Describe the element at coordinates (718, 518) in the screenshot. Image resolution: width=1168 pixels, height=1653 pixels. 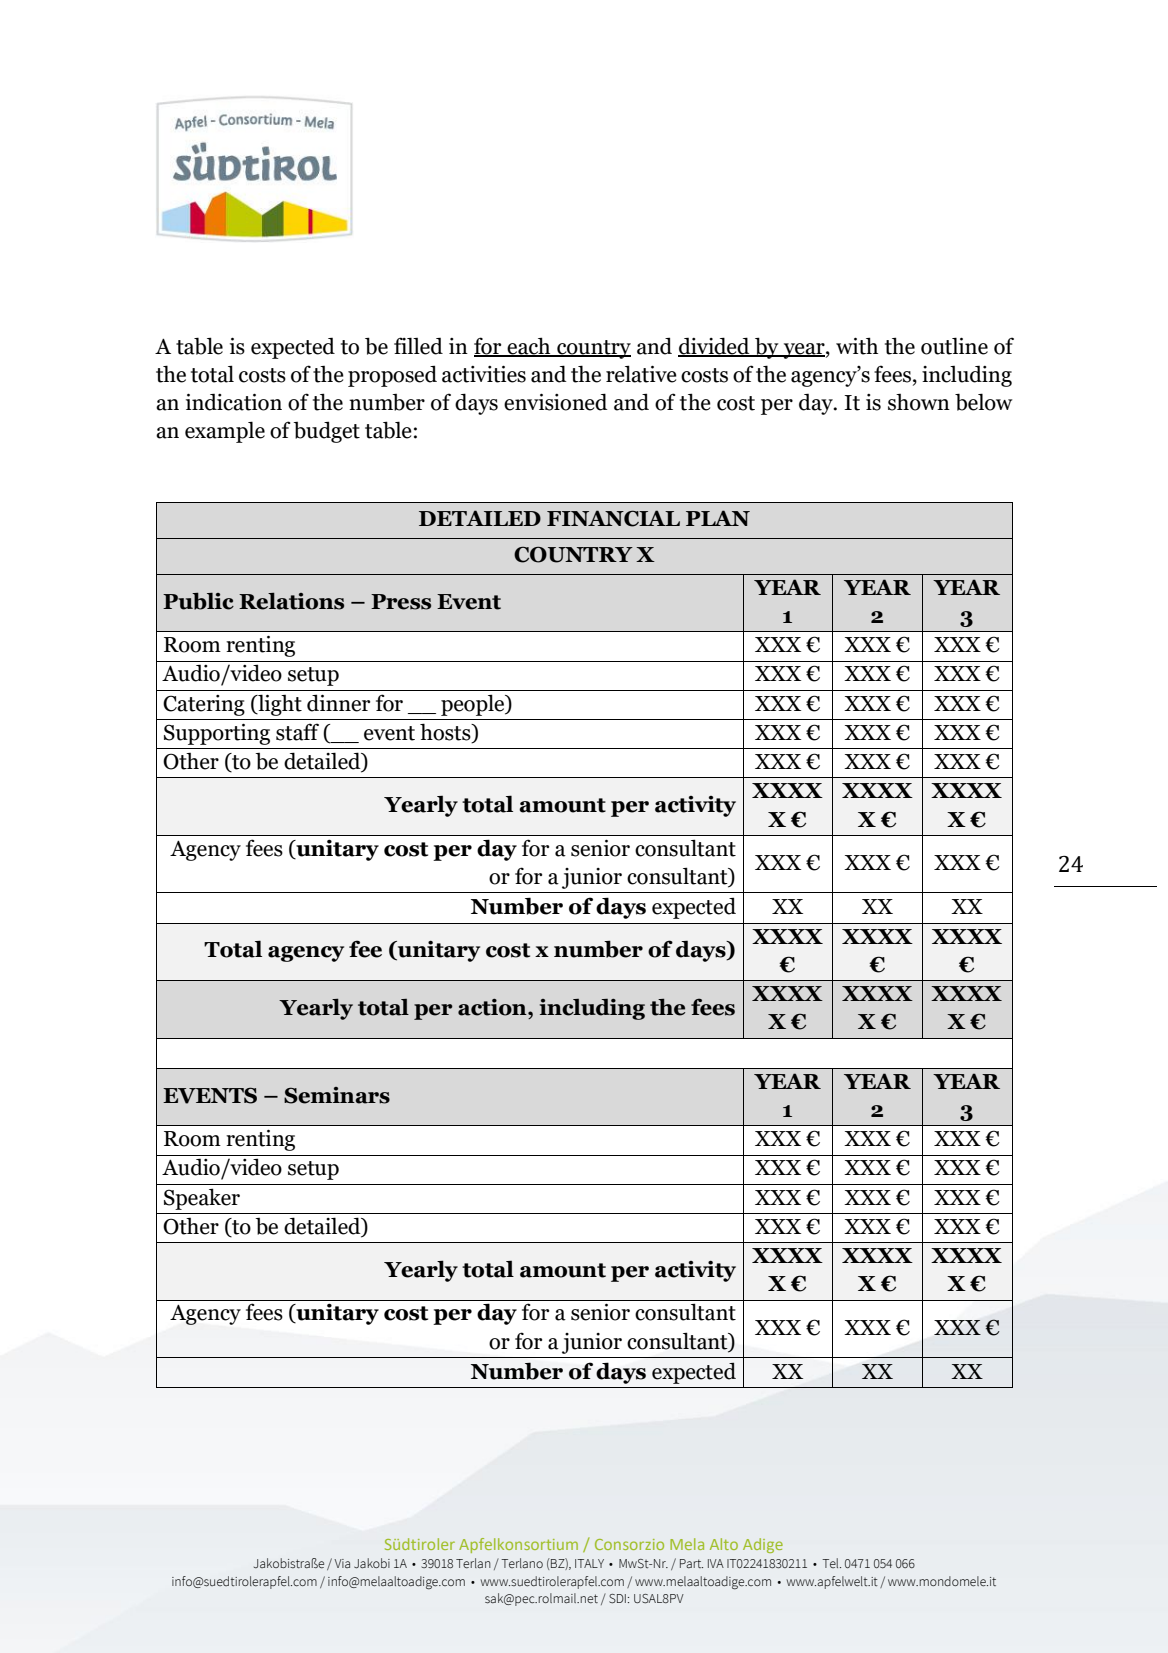
I see `PLAN` at that location.
